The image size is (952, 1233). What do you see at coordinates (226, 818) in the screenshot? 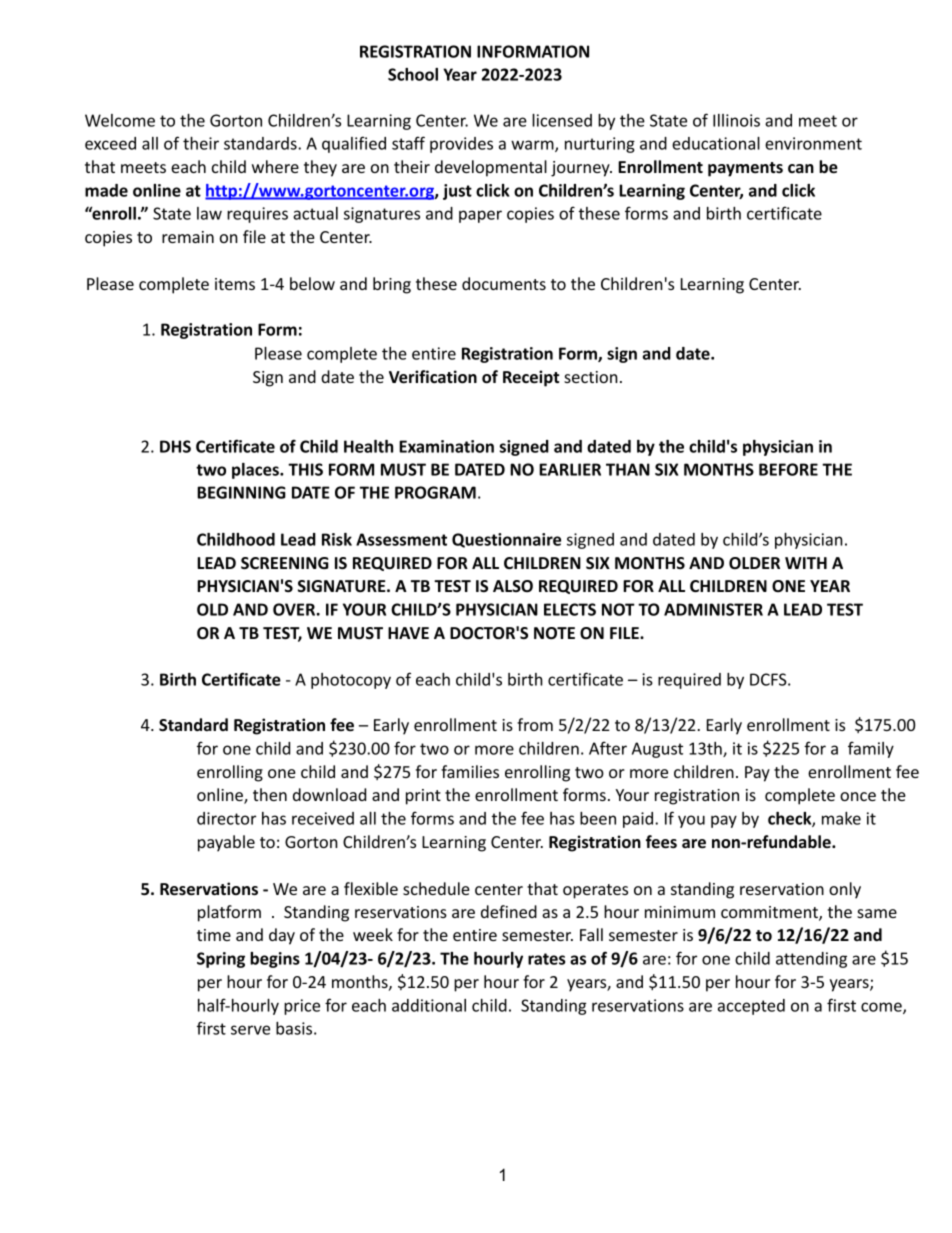
I see `director` at bounding box center [226, 818].
